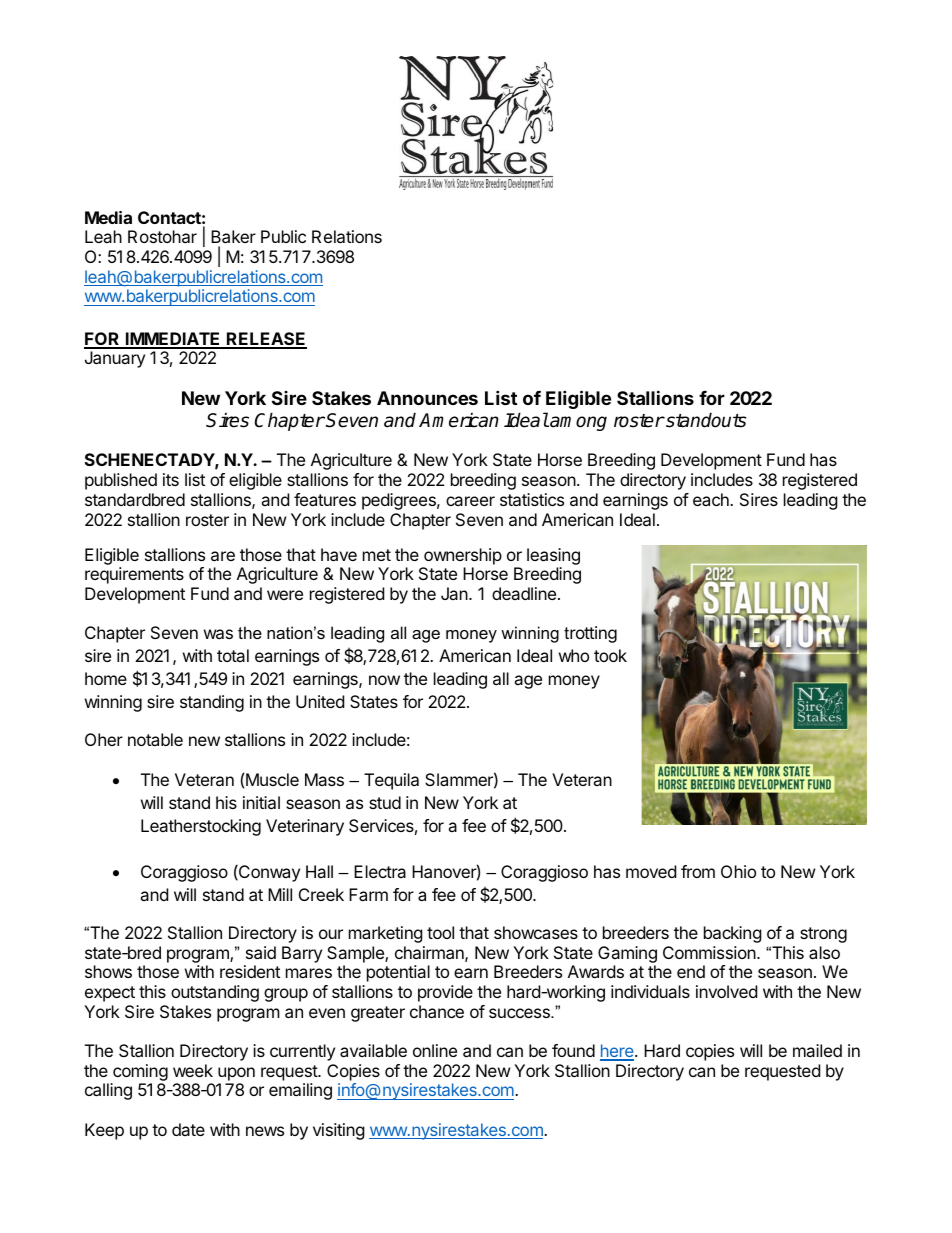  What do you see at coordinates (817, 1050) in the image?
I see `mailed` at bounding box center [817, 1050].
